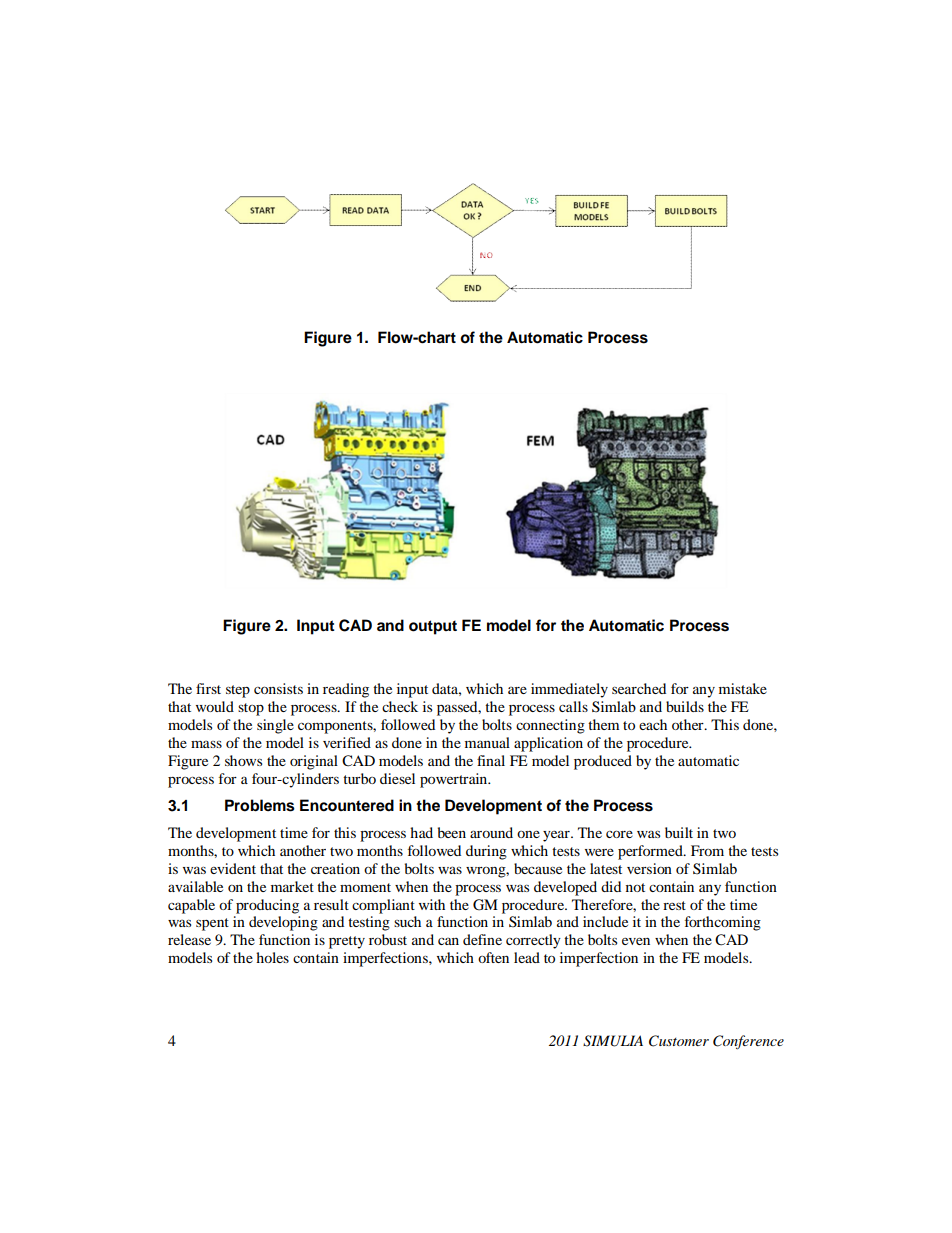 The width and height of the screenshot is (952, 1233). What do you see at coordinates (243, 760) in the screenshot?
I see `shows` at bounding box center [243, 760].
